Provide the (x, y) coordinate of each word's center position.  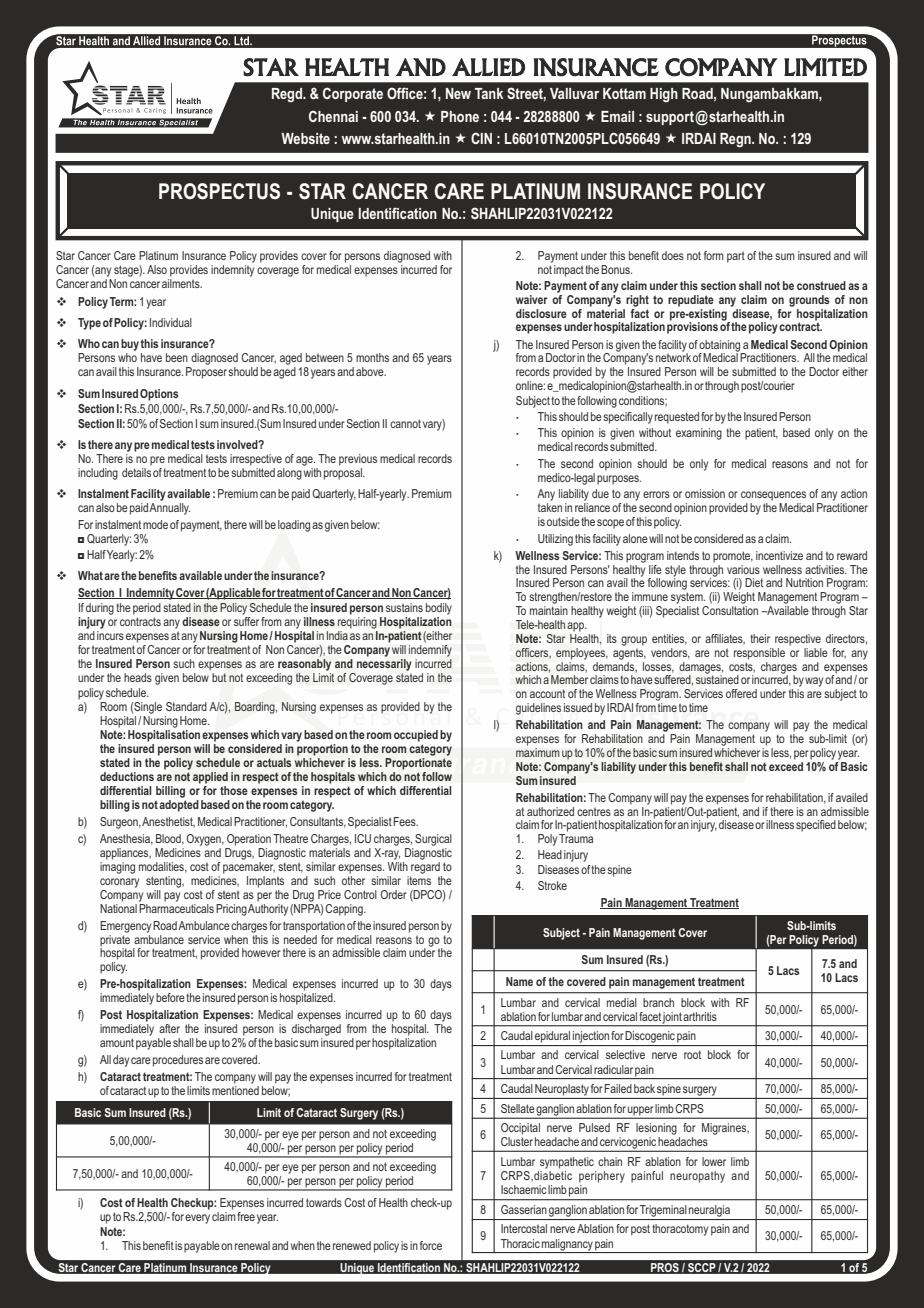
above (371, 371)
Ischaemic (524, 1189)
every (197, 1219)
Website (305, 138)
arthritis (700, 1016)
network (673, 356)
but (219, 677)
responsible (759, 654)
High (664, 95)
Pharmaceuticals (176, 907)
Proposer (206, 373)
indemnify (430, 651)
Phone (460, 116)
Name (519, 981)
